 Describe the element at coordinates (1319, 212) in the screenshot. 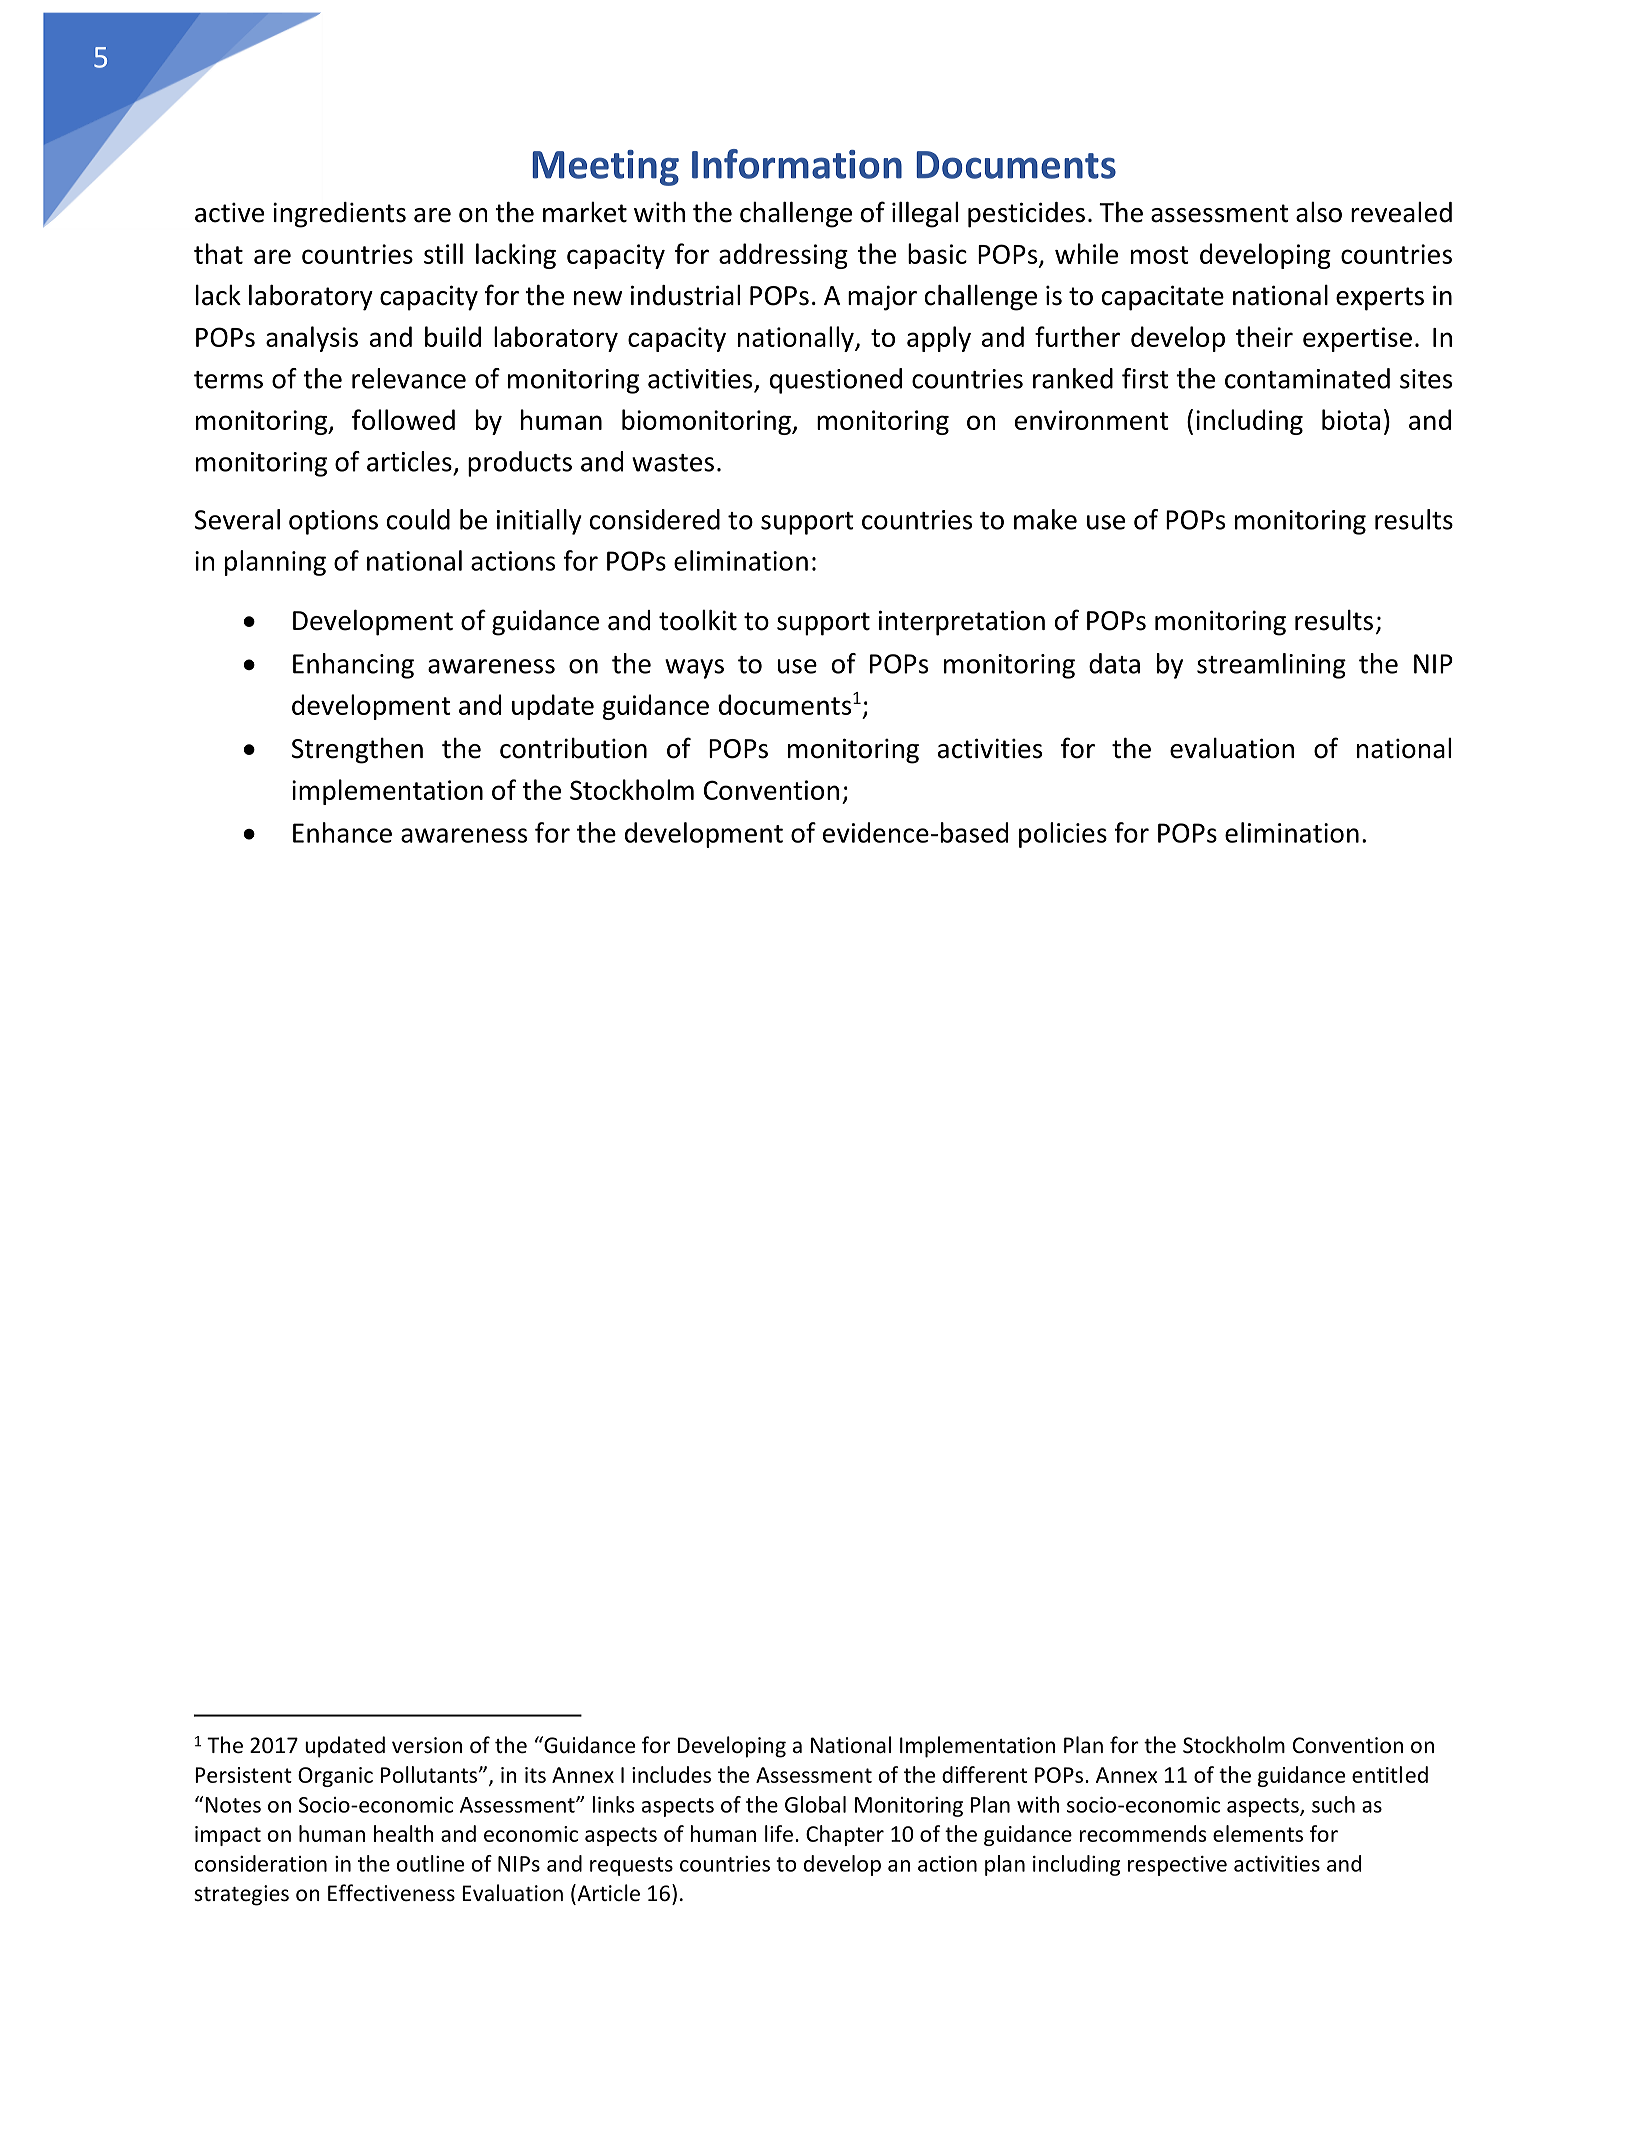

I see `also` at that location.
